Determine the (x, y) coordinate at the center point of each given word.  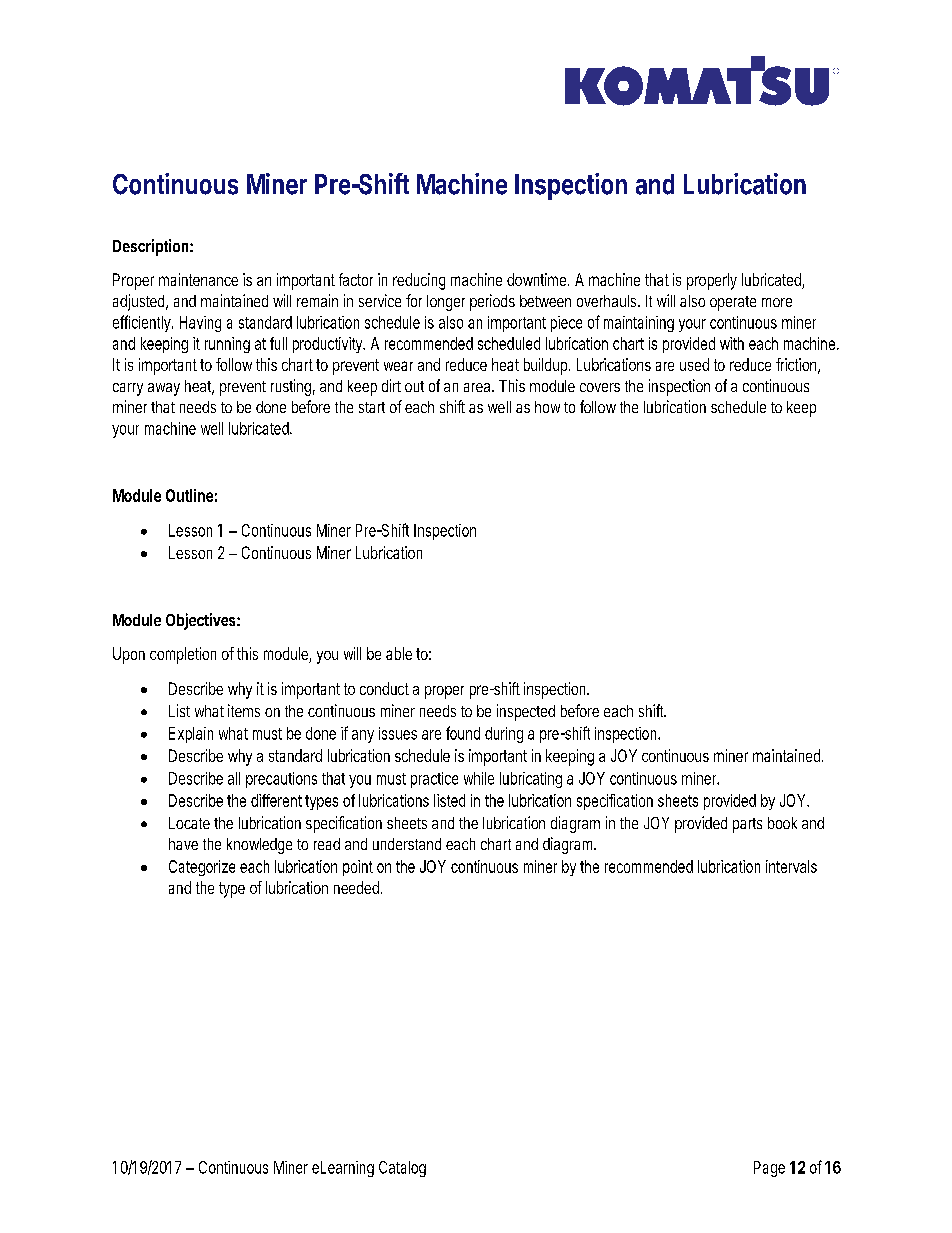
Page (769, 1169)
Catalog (402, 1169)
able (399, 653)
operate (733, 303)
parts (747, 825)
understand (407, 844)
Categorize (202, 868)
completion (183, 655)
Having (200, 324)
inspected (526, 712)
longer (446, 303)
